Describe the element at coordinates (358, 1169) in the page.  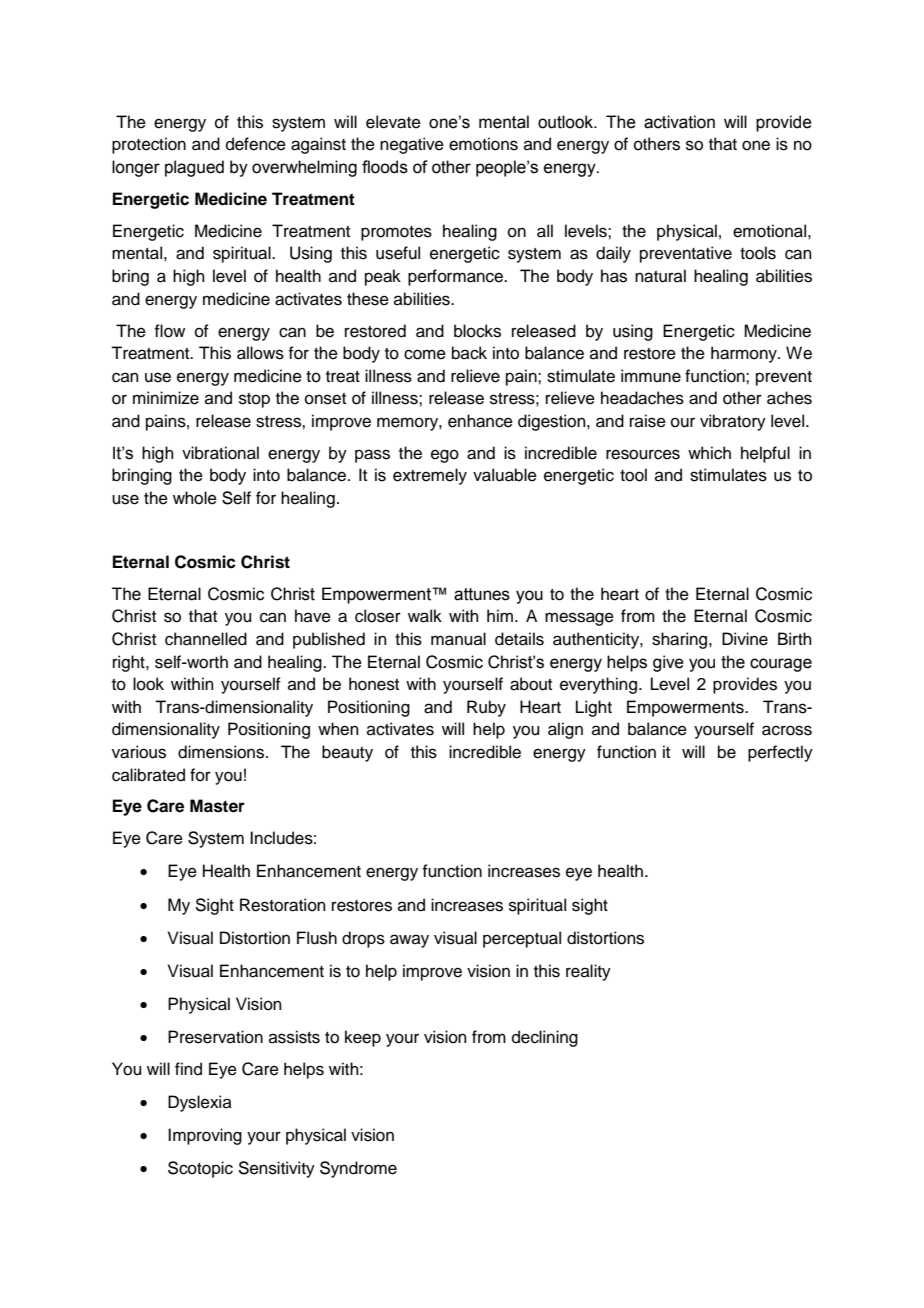
I see `Syndrome` at that location.
